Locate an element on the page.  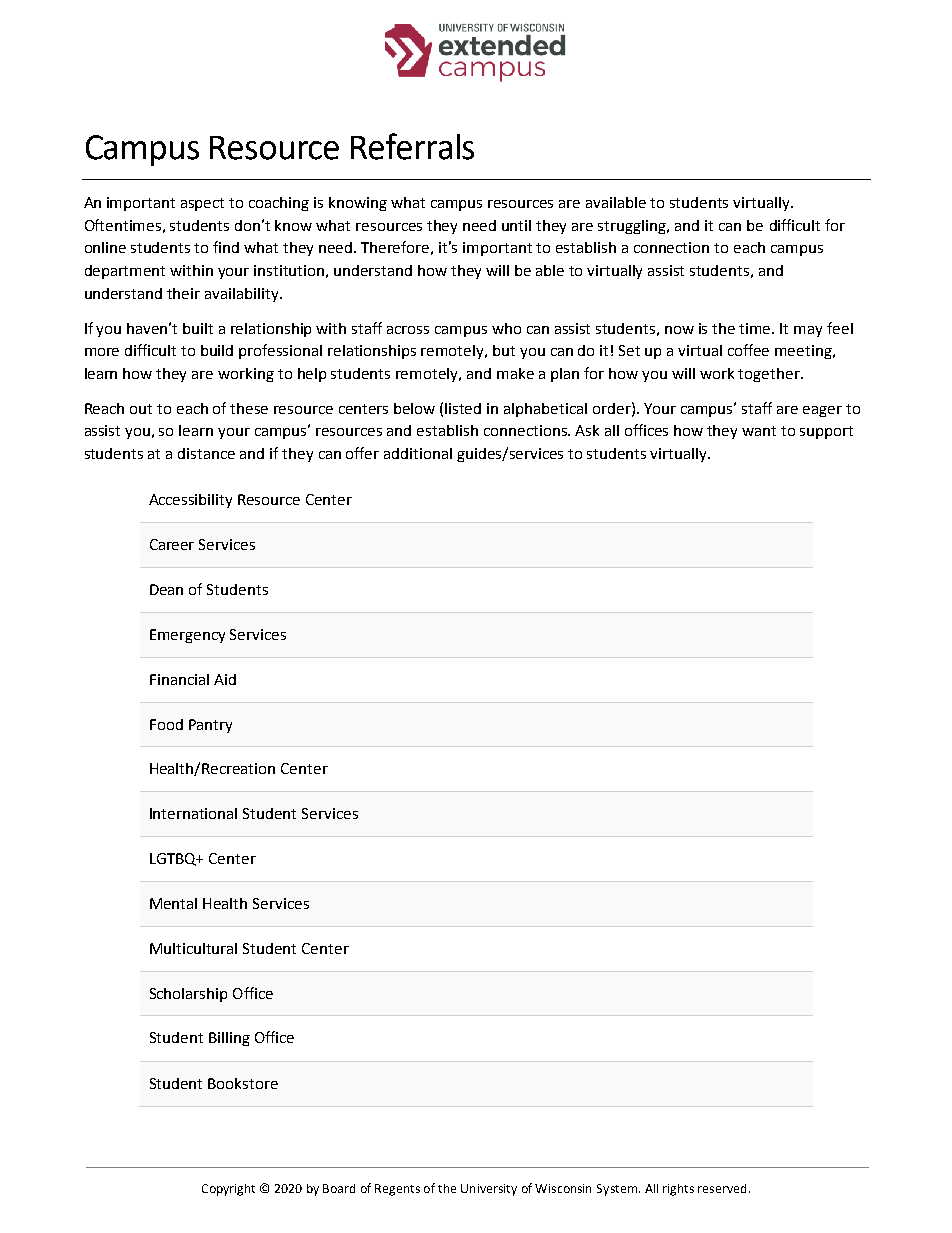
Referrals is located at coordinates (412, 146).
